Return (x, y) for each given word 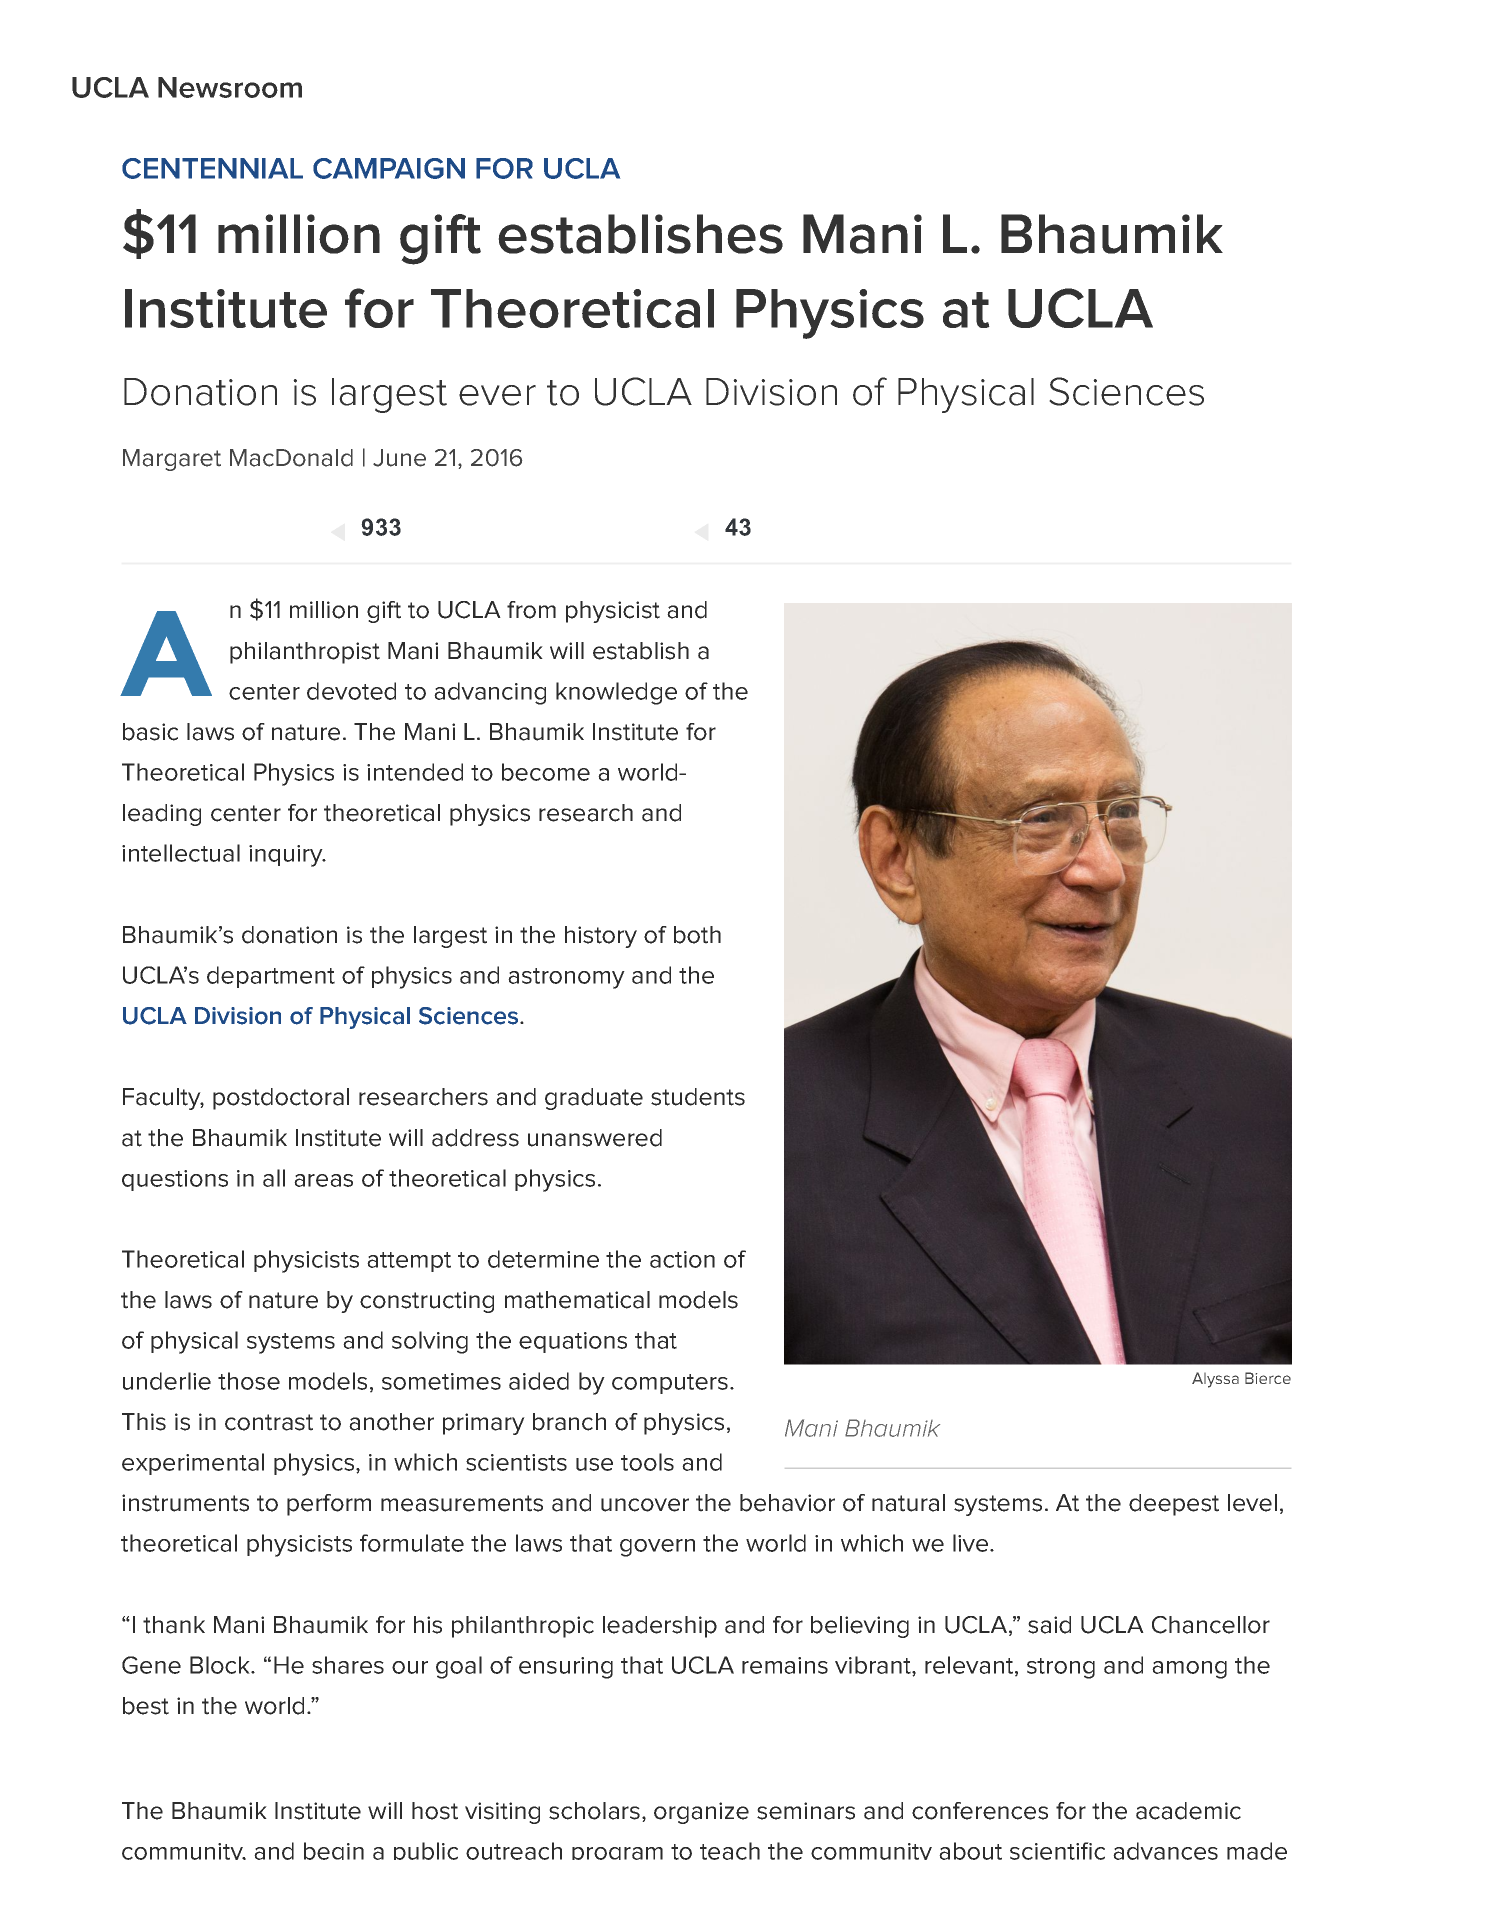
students (698, 1097)
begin (334, 1851)
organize (701, 1813)
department (271, 977)
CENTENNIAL (212, 168)
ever (497, 395)
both (697, 935)
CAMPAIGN (389, 168)
